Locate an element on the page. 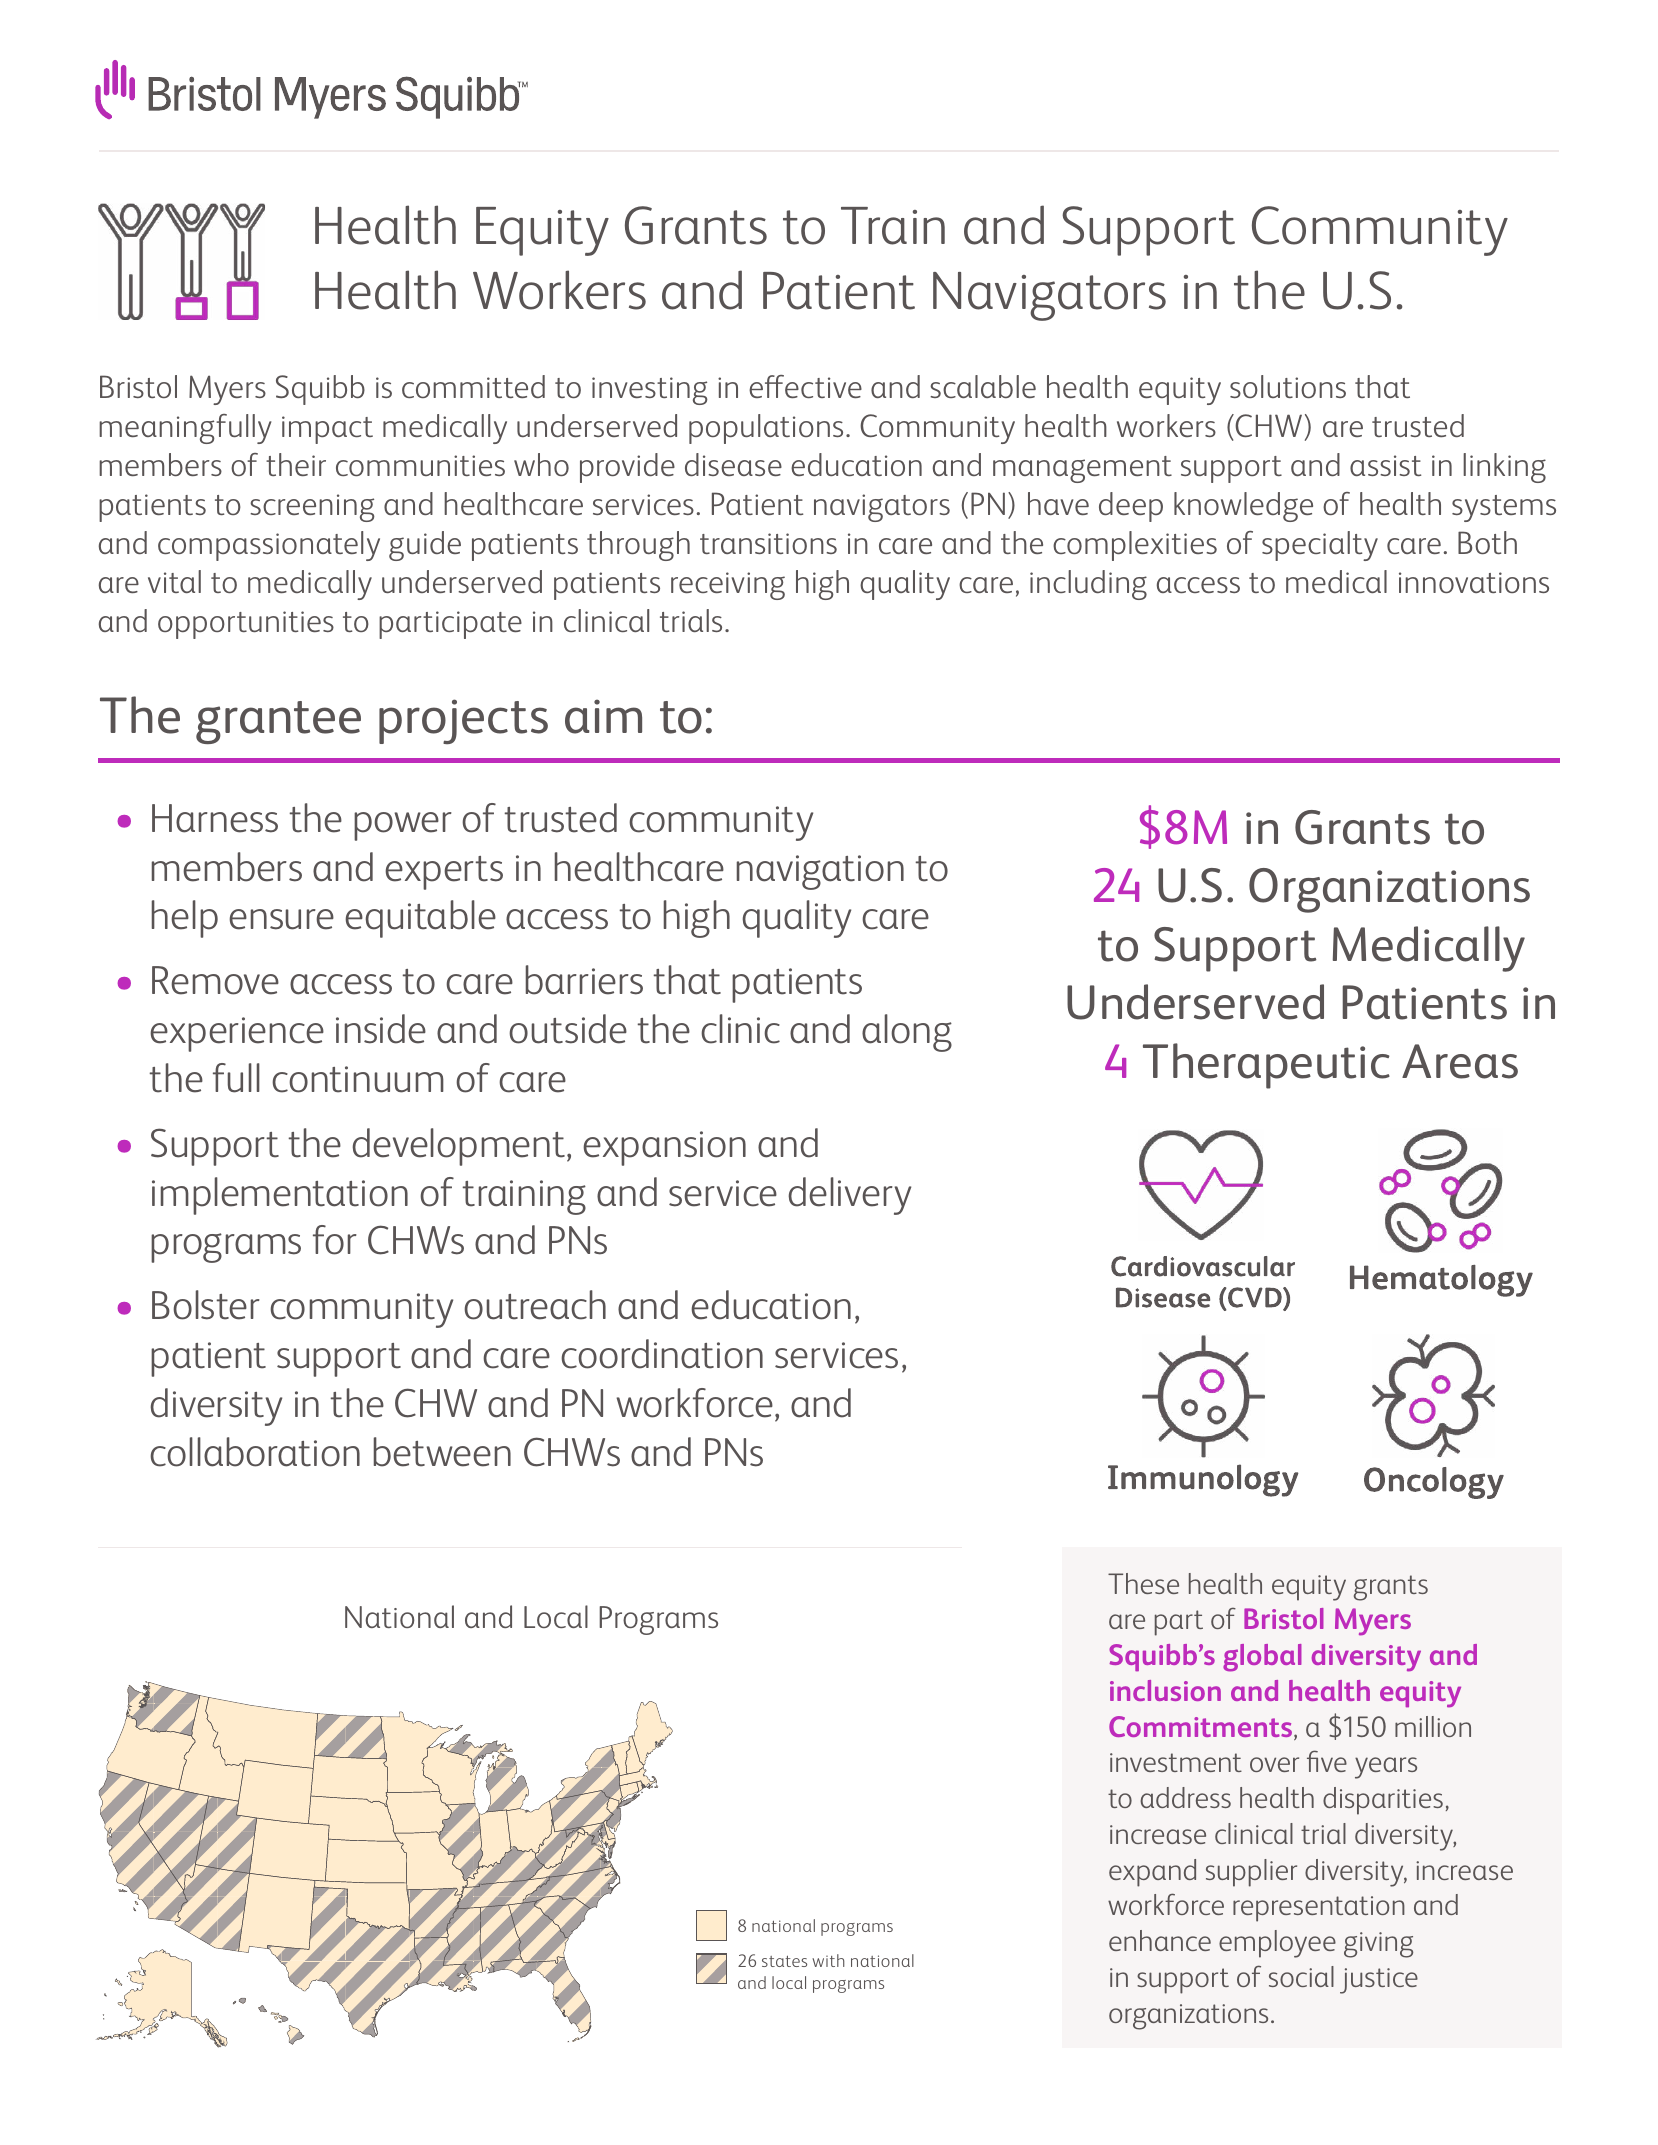  with is located at coordinates (828, 1960).
